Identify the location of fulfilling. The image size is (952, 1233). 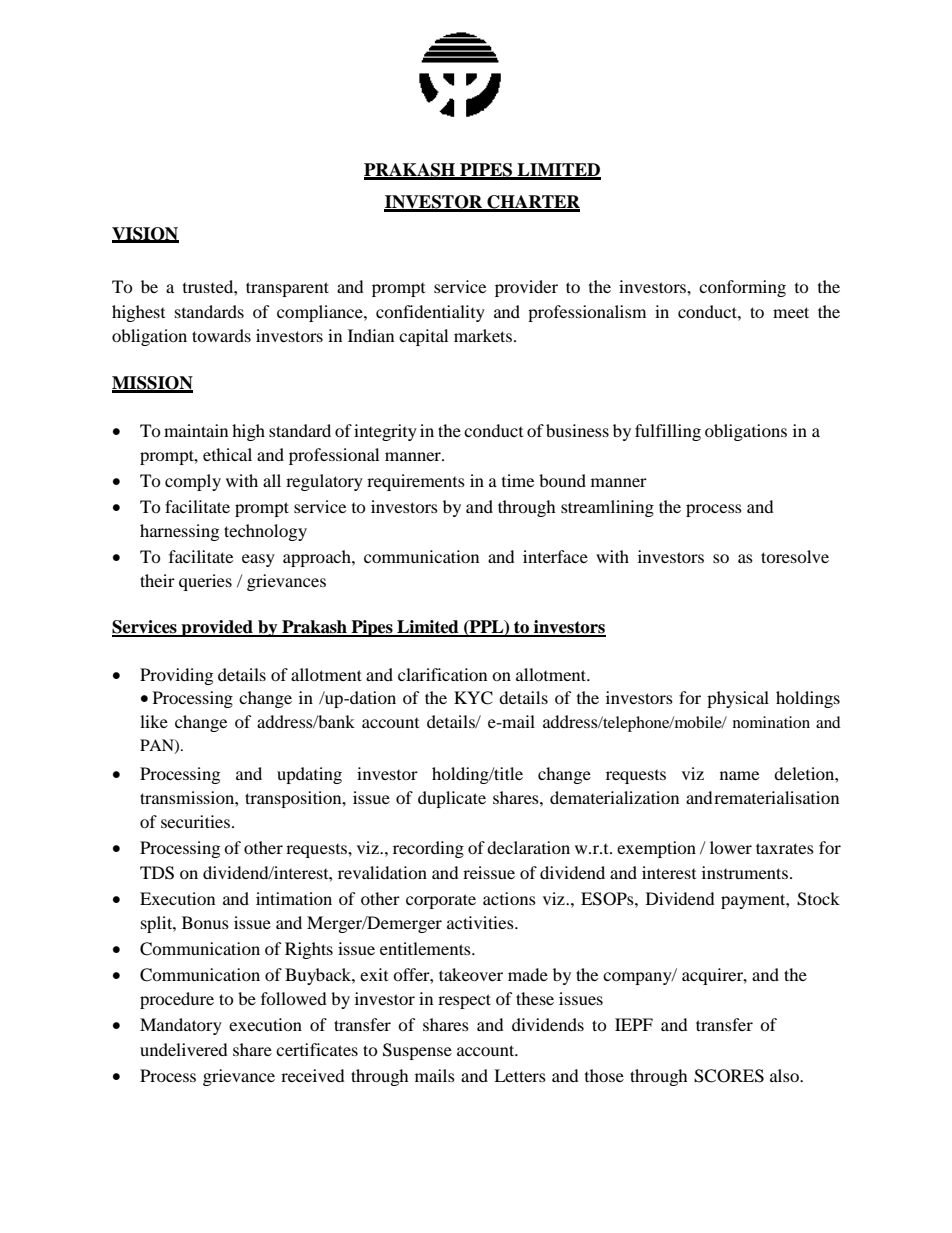
(668, 432).
